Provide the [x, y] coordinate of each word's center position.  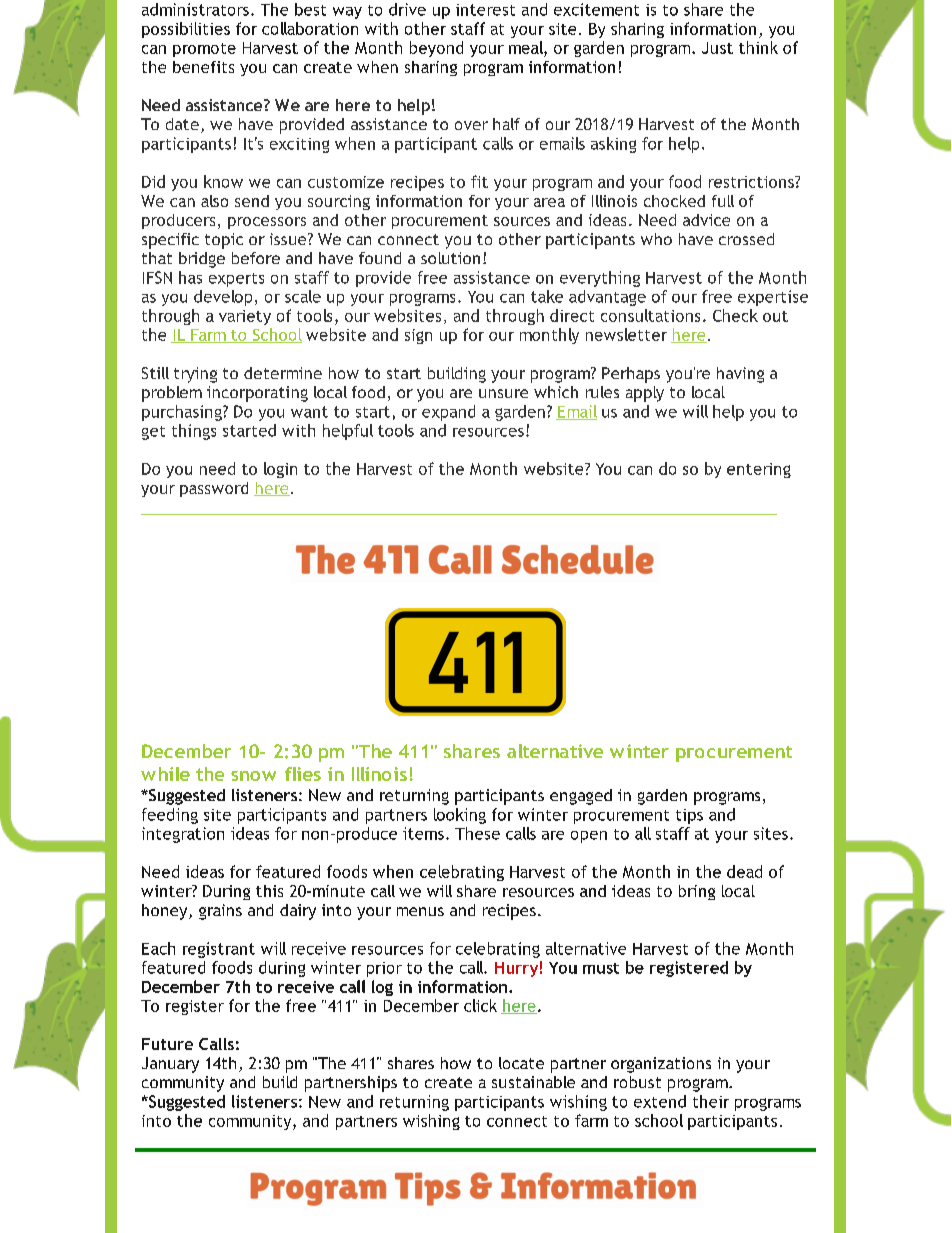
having [740, 375]
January [170, 1065]
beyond [436, 49]
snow [253, 776]
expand [448, 413]
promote [204, 50]
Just [717, 48]
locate [521, 1063]
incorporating [257, 394]
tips [689, 816]
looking [460, 816]
